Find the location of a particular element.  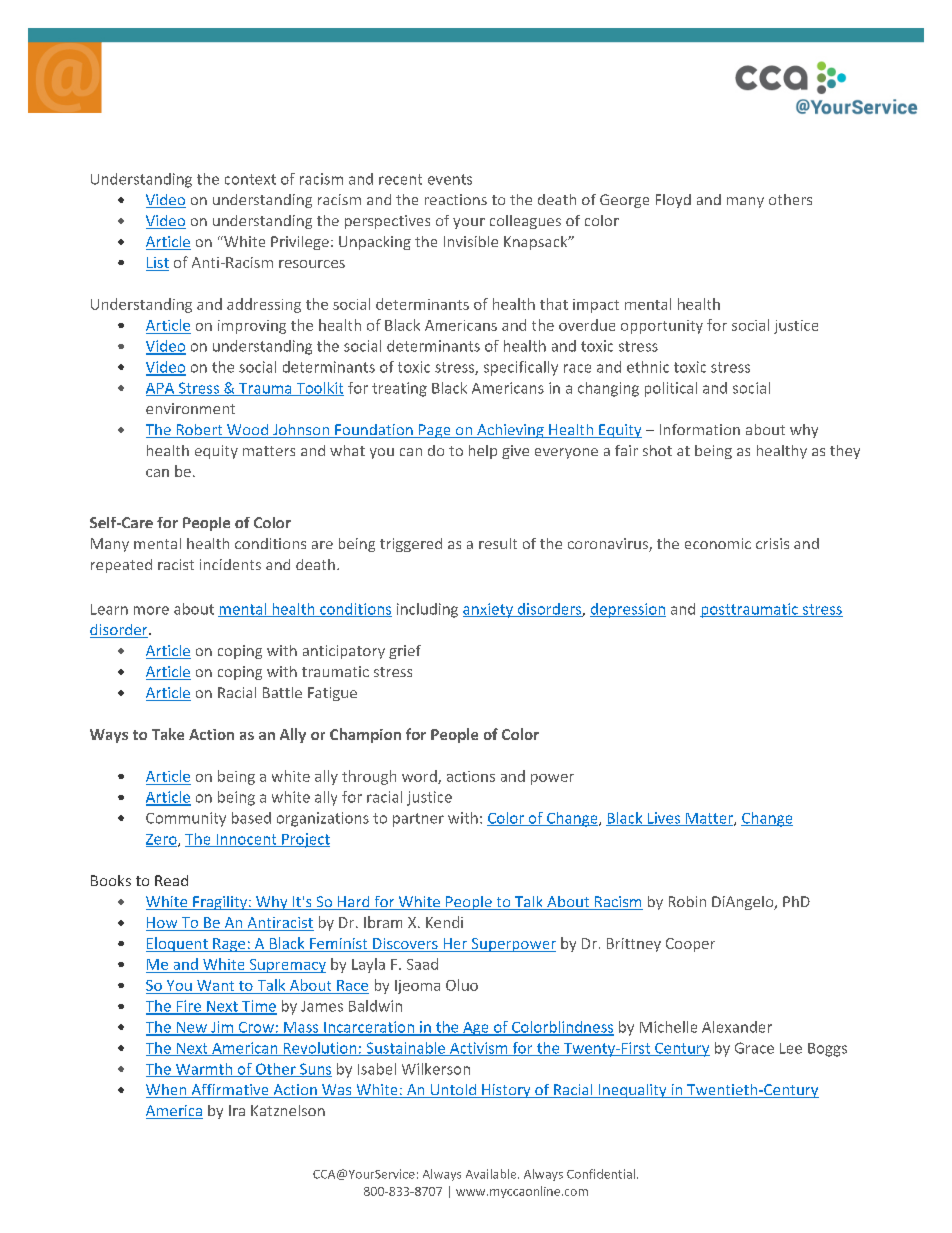

context is located at coordinates (250, 179).
